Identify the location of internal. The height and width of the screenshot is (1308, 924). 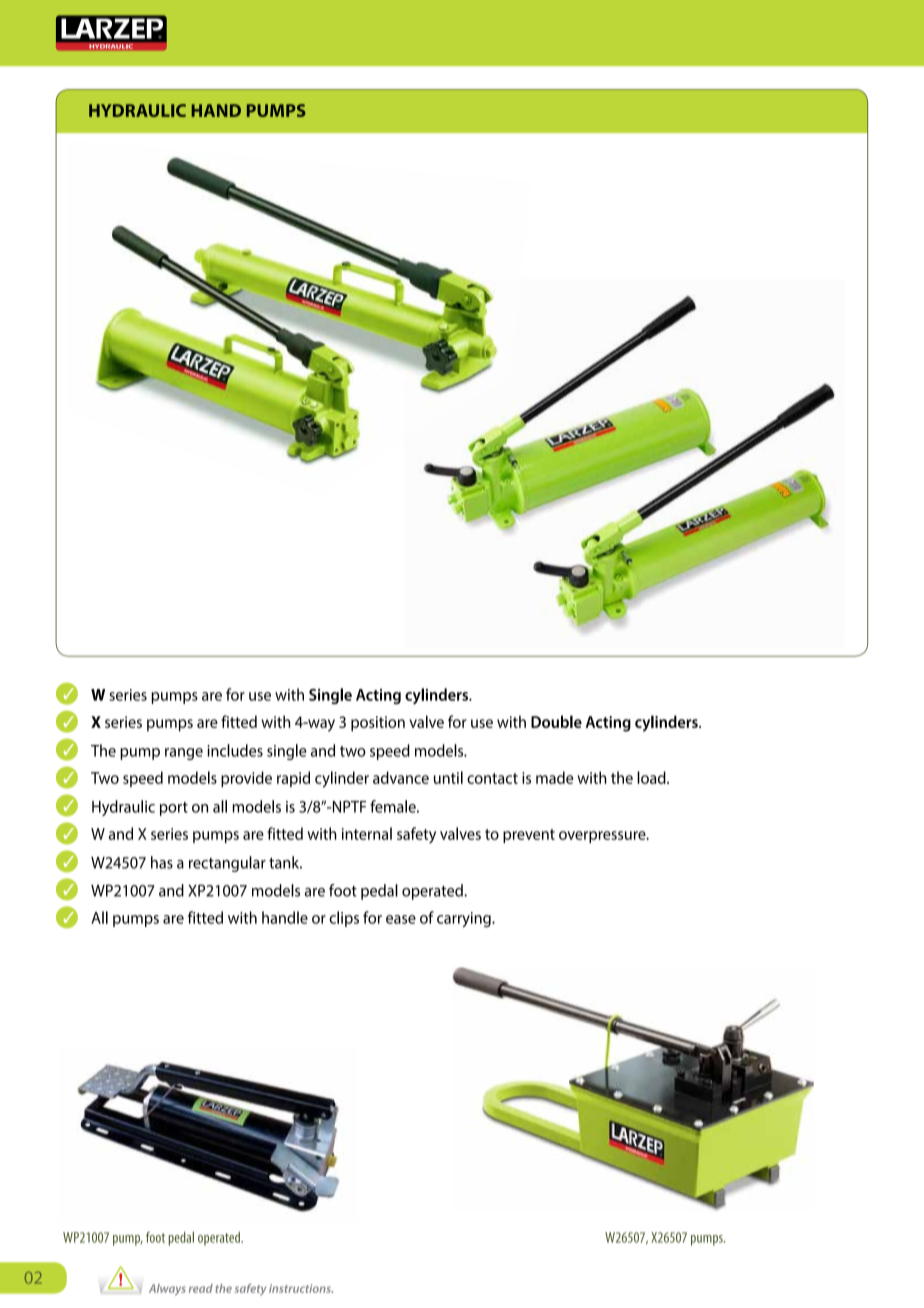
(367, 833).
